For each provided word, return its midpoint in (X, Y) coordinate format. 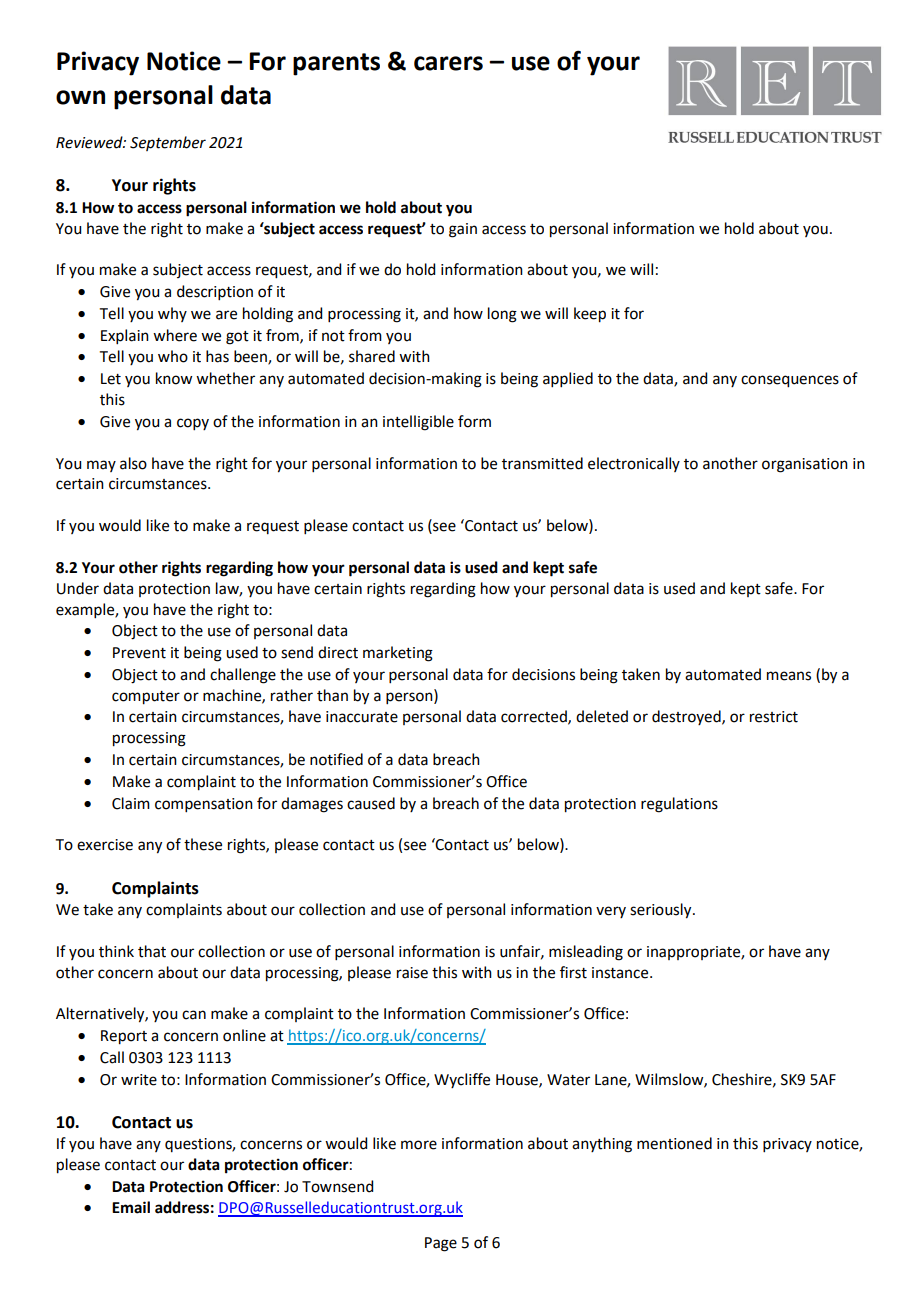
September (168, 143)
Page (441, 1244)
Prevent (139, 653)
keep (590, 315)
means (789, 676)
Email (131, 1207)
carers (448, 63)
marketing (398, 654)
